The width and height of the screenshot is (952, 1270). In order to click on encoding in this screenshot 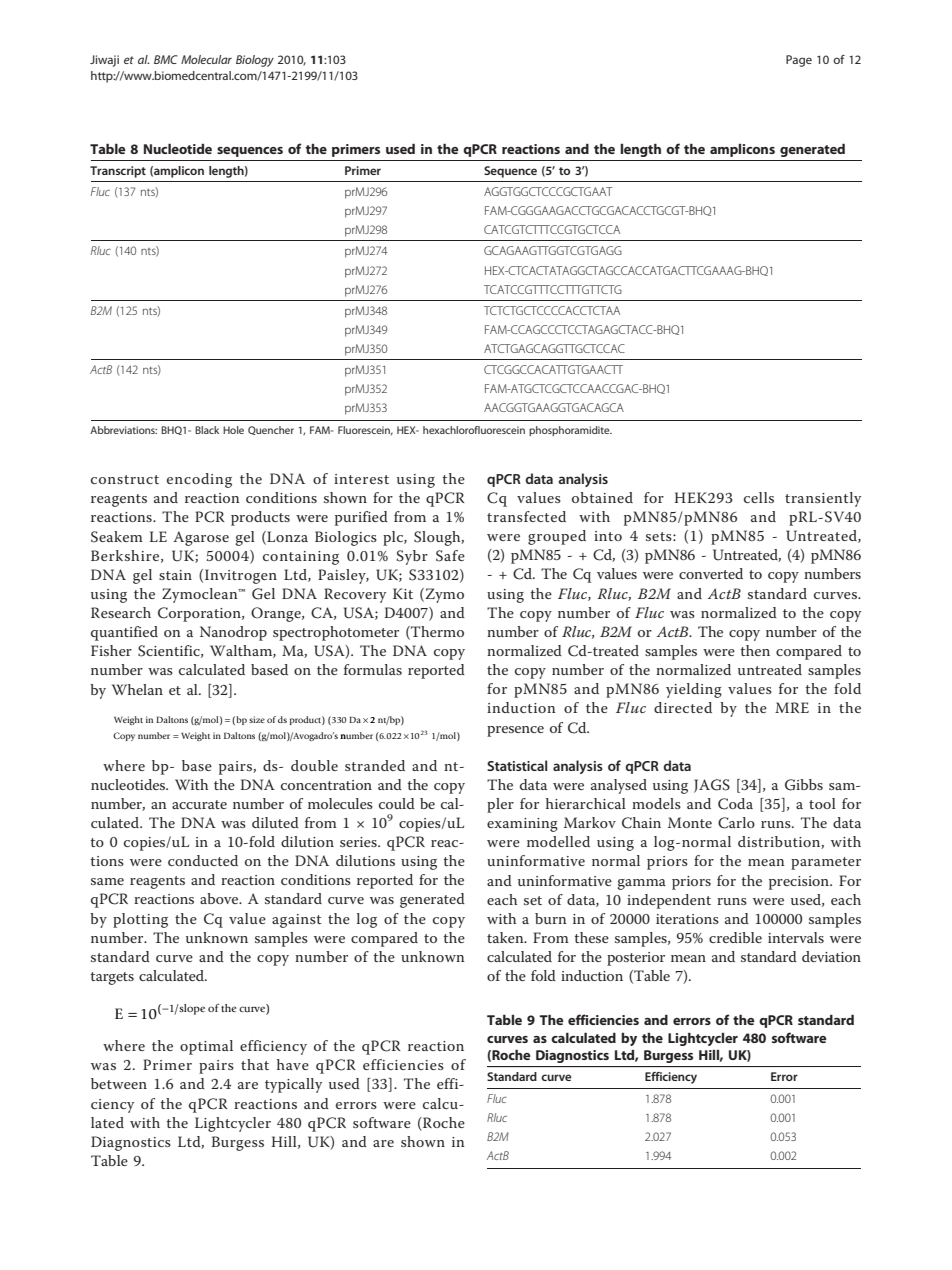, I will do `click(199, 480)`.
